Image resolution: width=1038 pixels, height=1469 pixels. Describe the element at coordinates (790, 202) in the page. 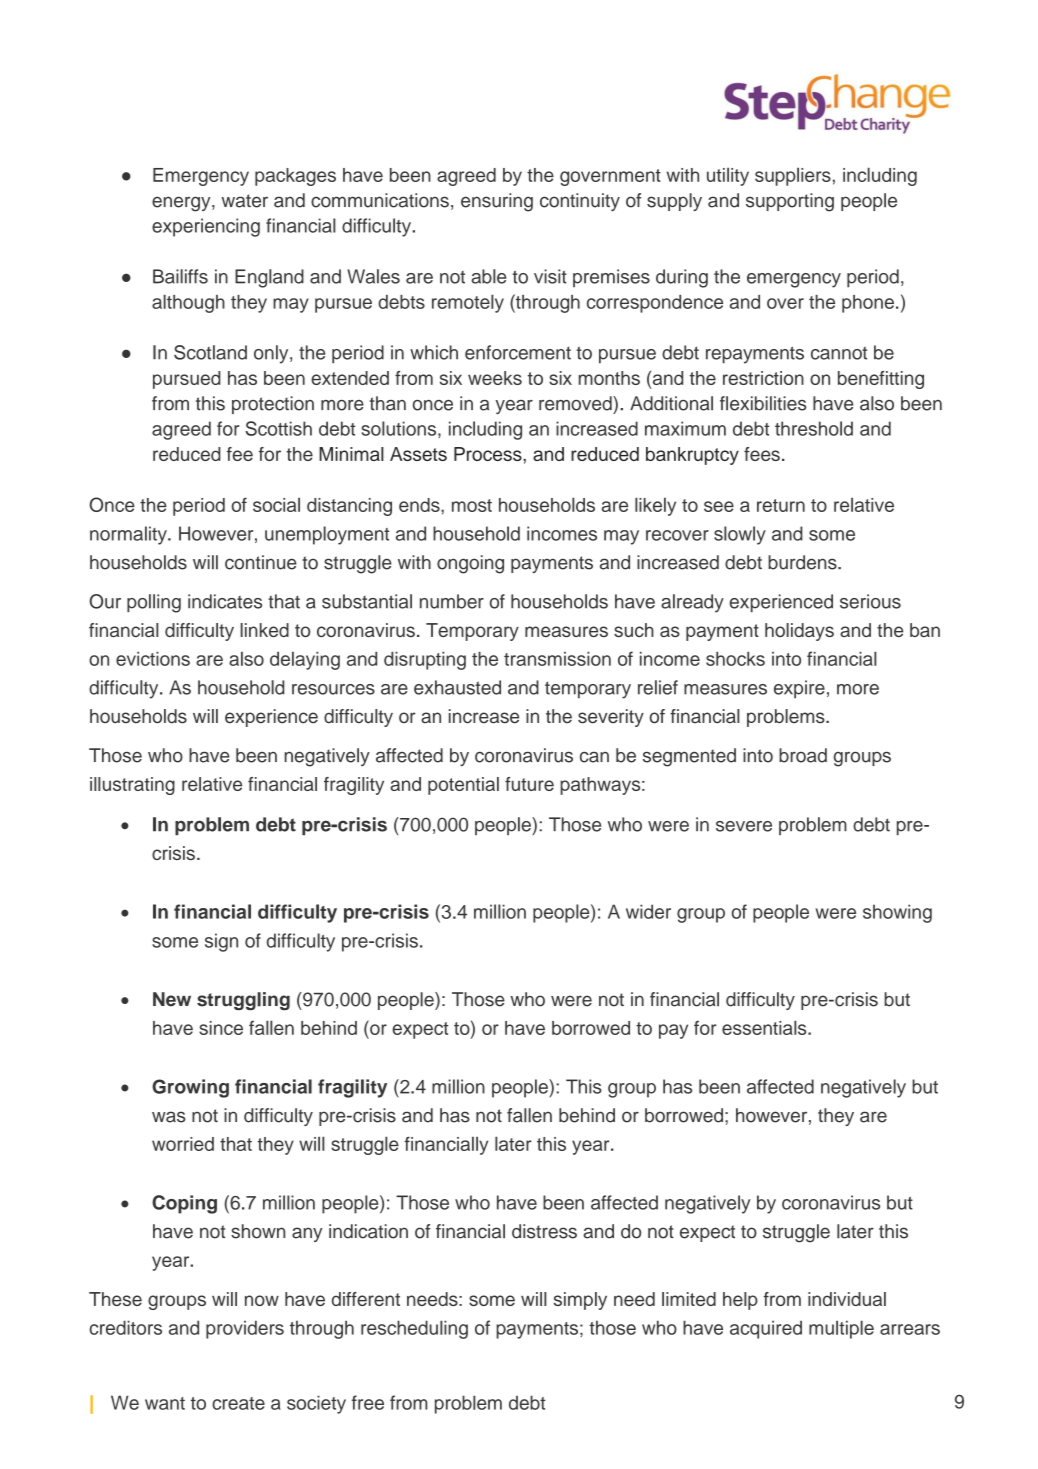

I see `supporting` at that location.
